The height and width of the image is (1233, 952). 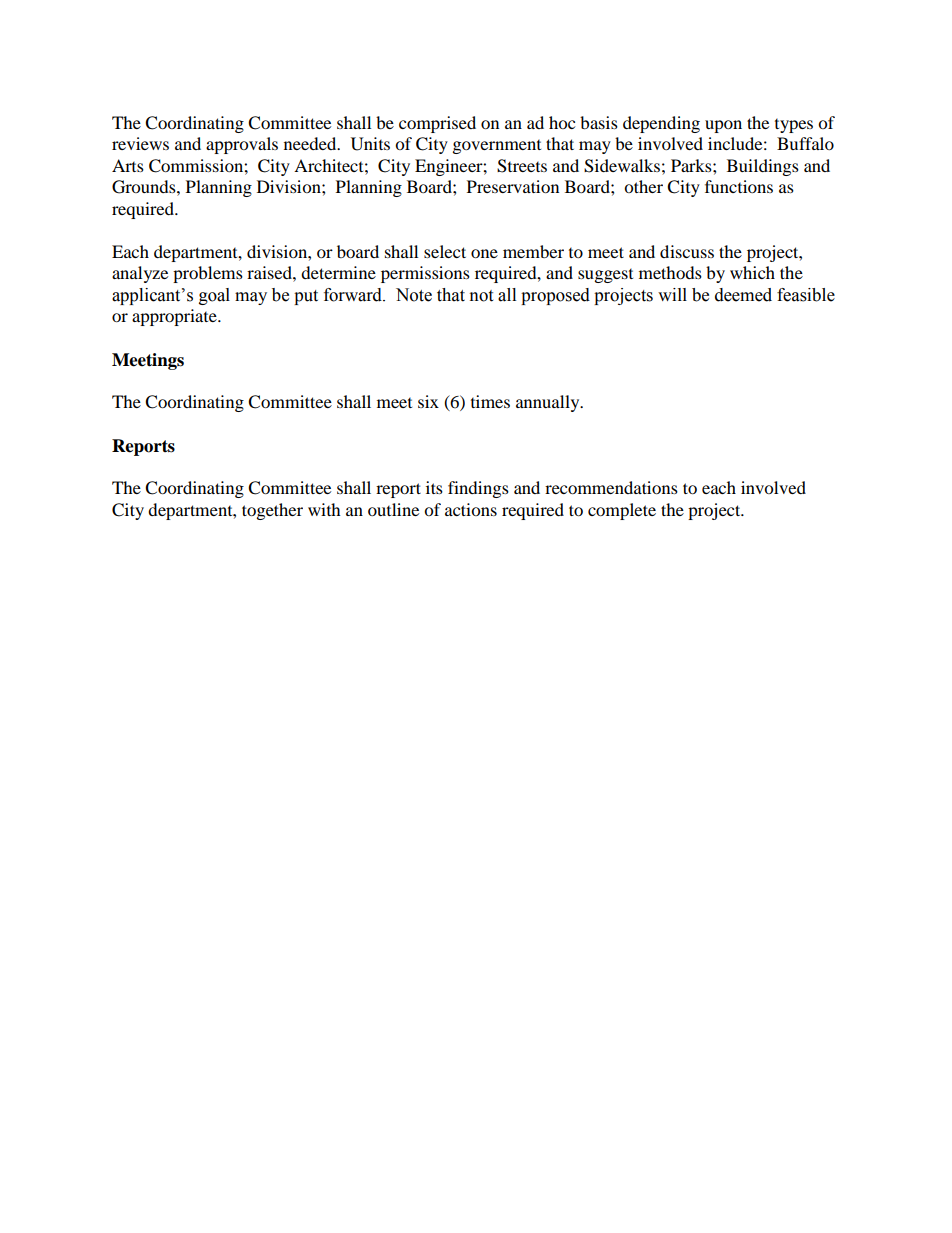 What do you see at coordinates (723, 126) in the image?
I see `upon` at bounding box center [723, 126].
